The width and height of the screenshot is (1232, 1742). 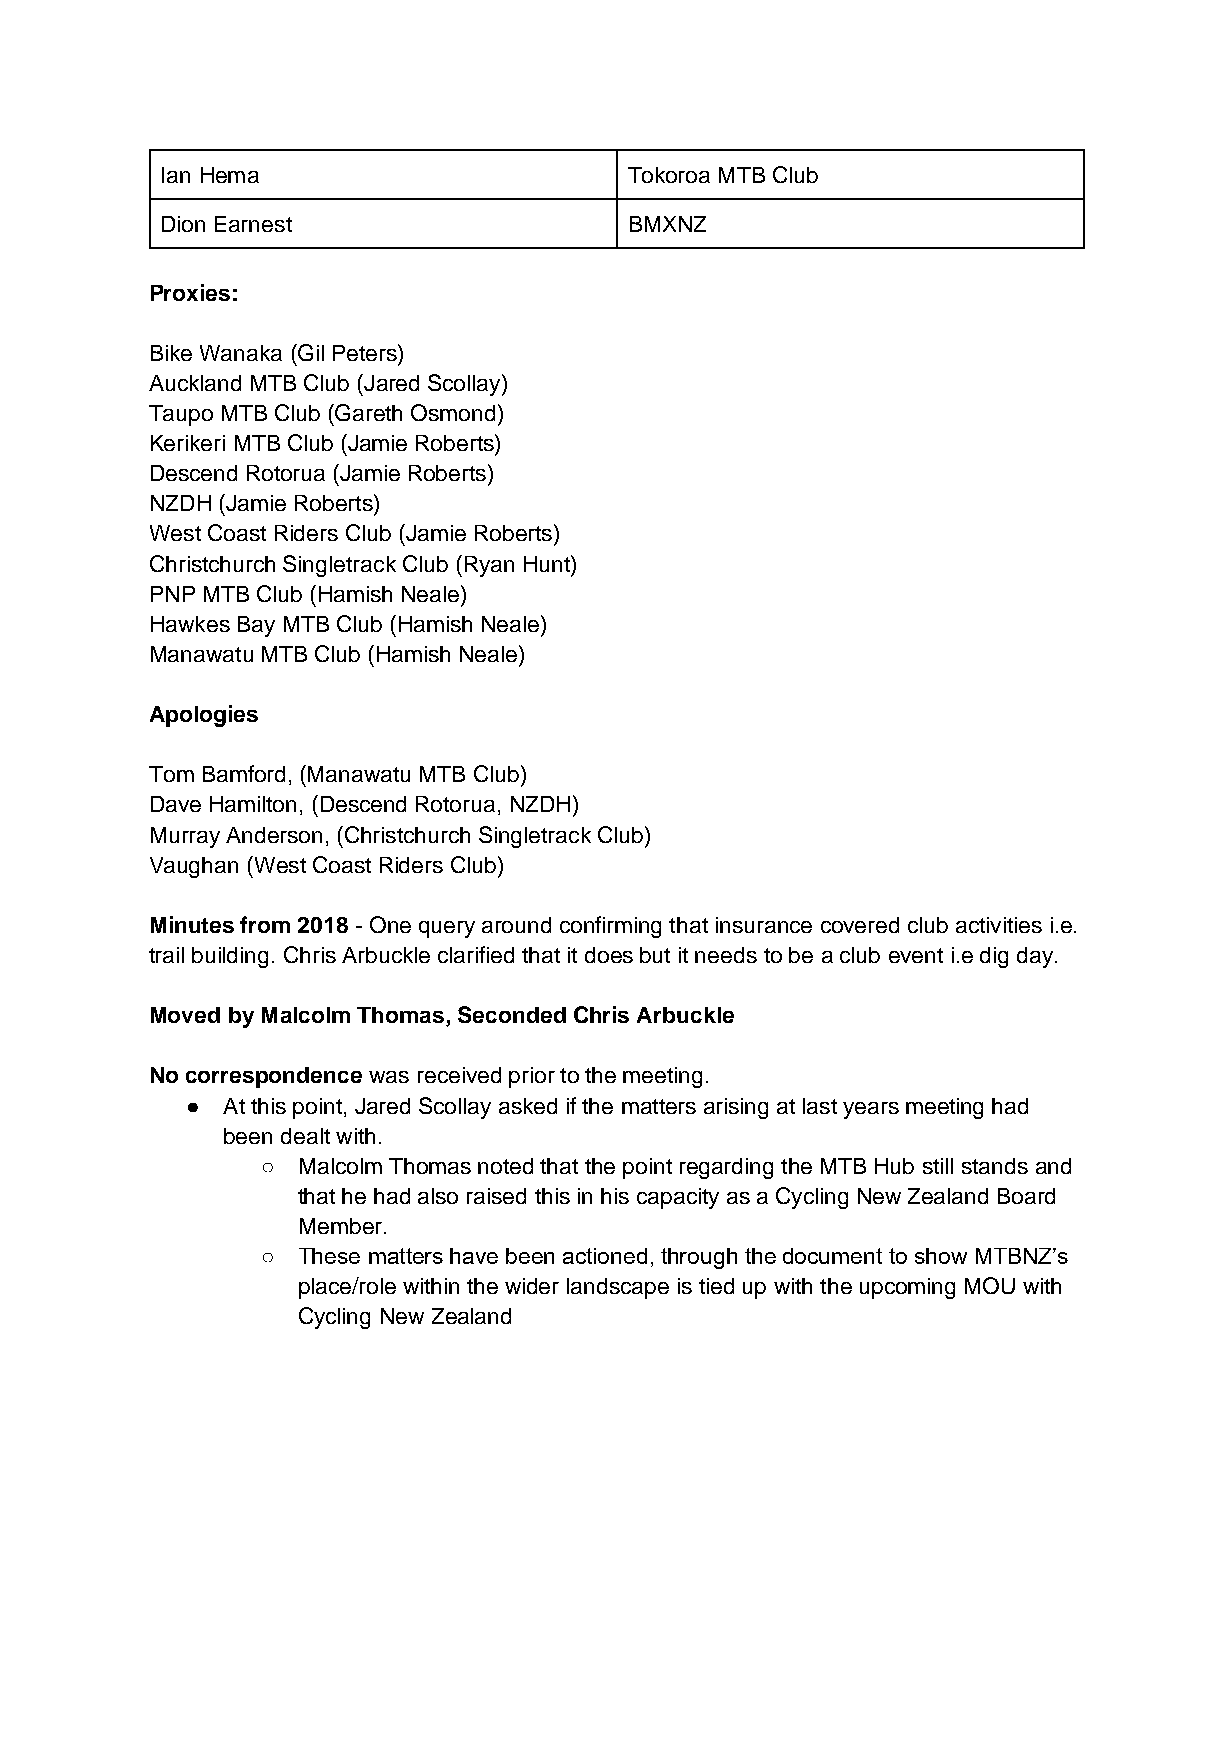 I want to click on does, so click(x=609, y=955).
